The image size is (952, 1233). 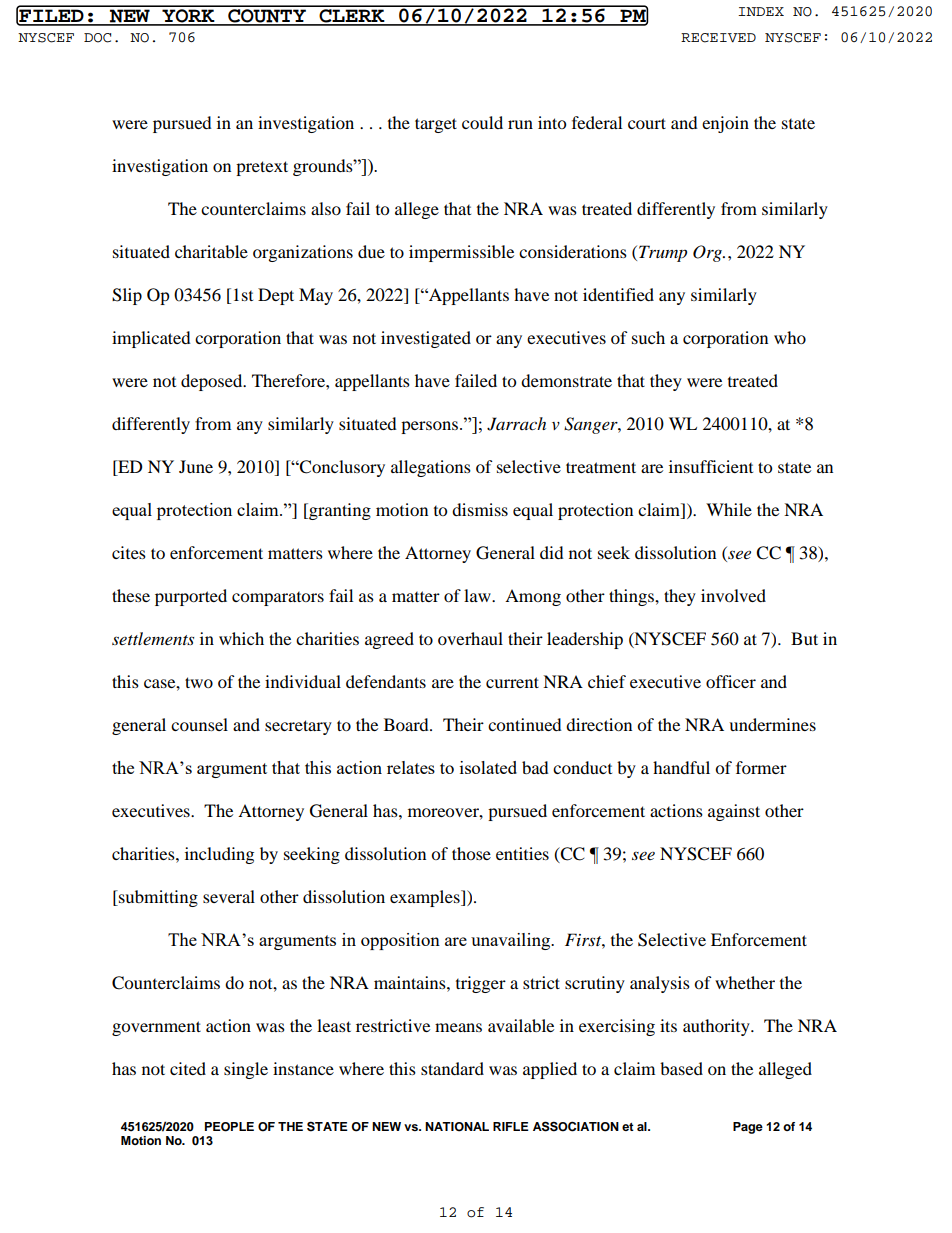 What do you see at coordinates (681, 767) in the screenshot?
I see `handful` at bounding box center [681, 767].
